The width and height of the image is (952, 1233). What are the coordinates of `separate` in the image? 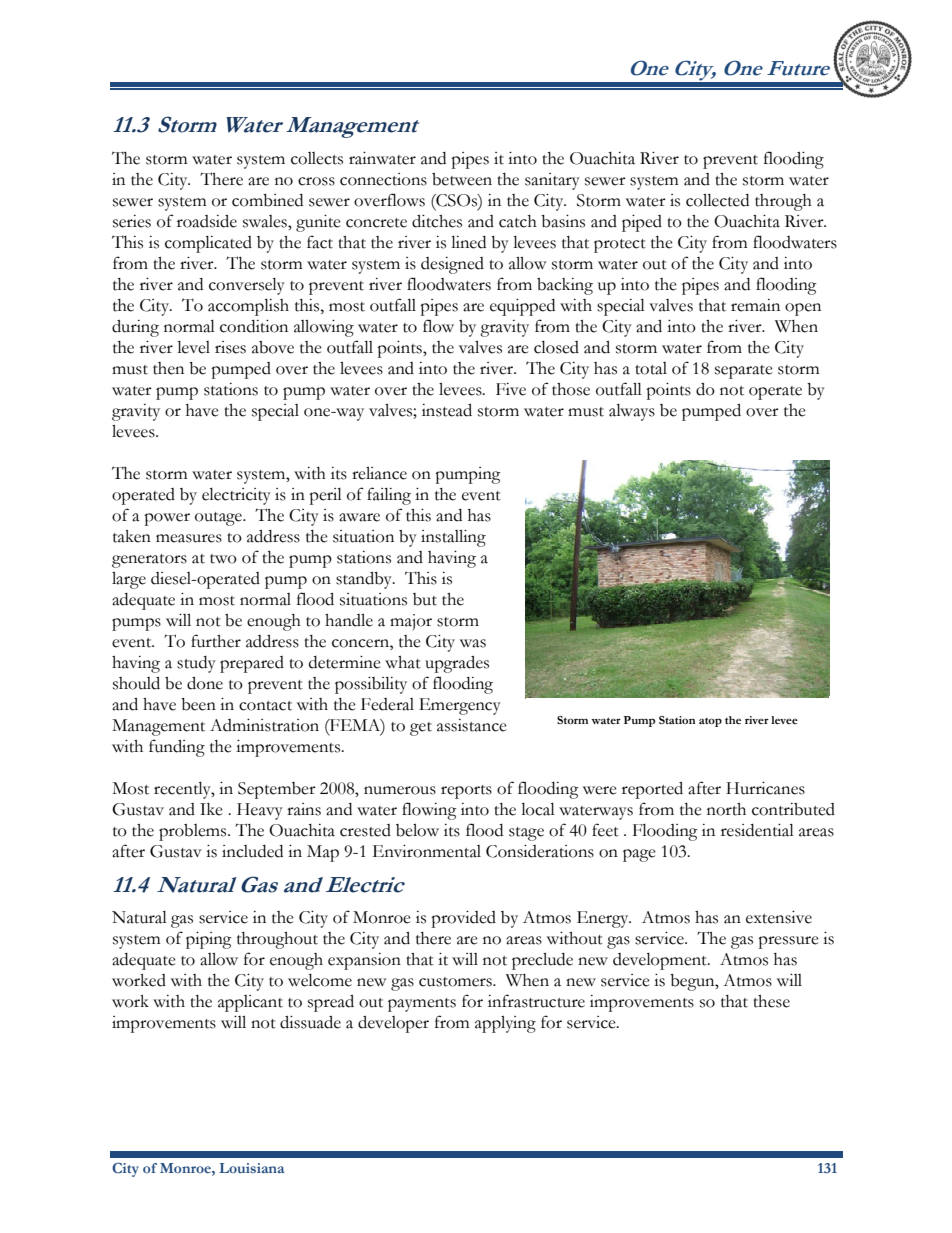 It's located at (744, 372).
